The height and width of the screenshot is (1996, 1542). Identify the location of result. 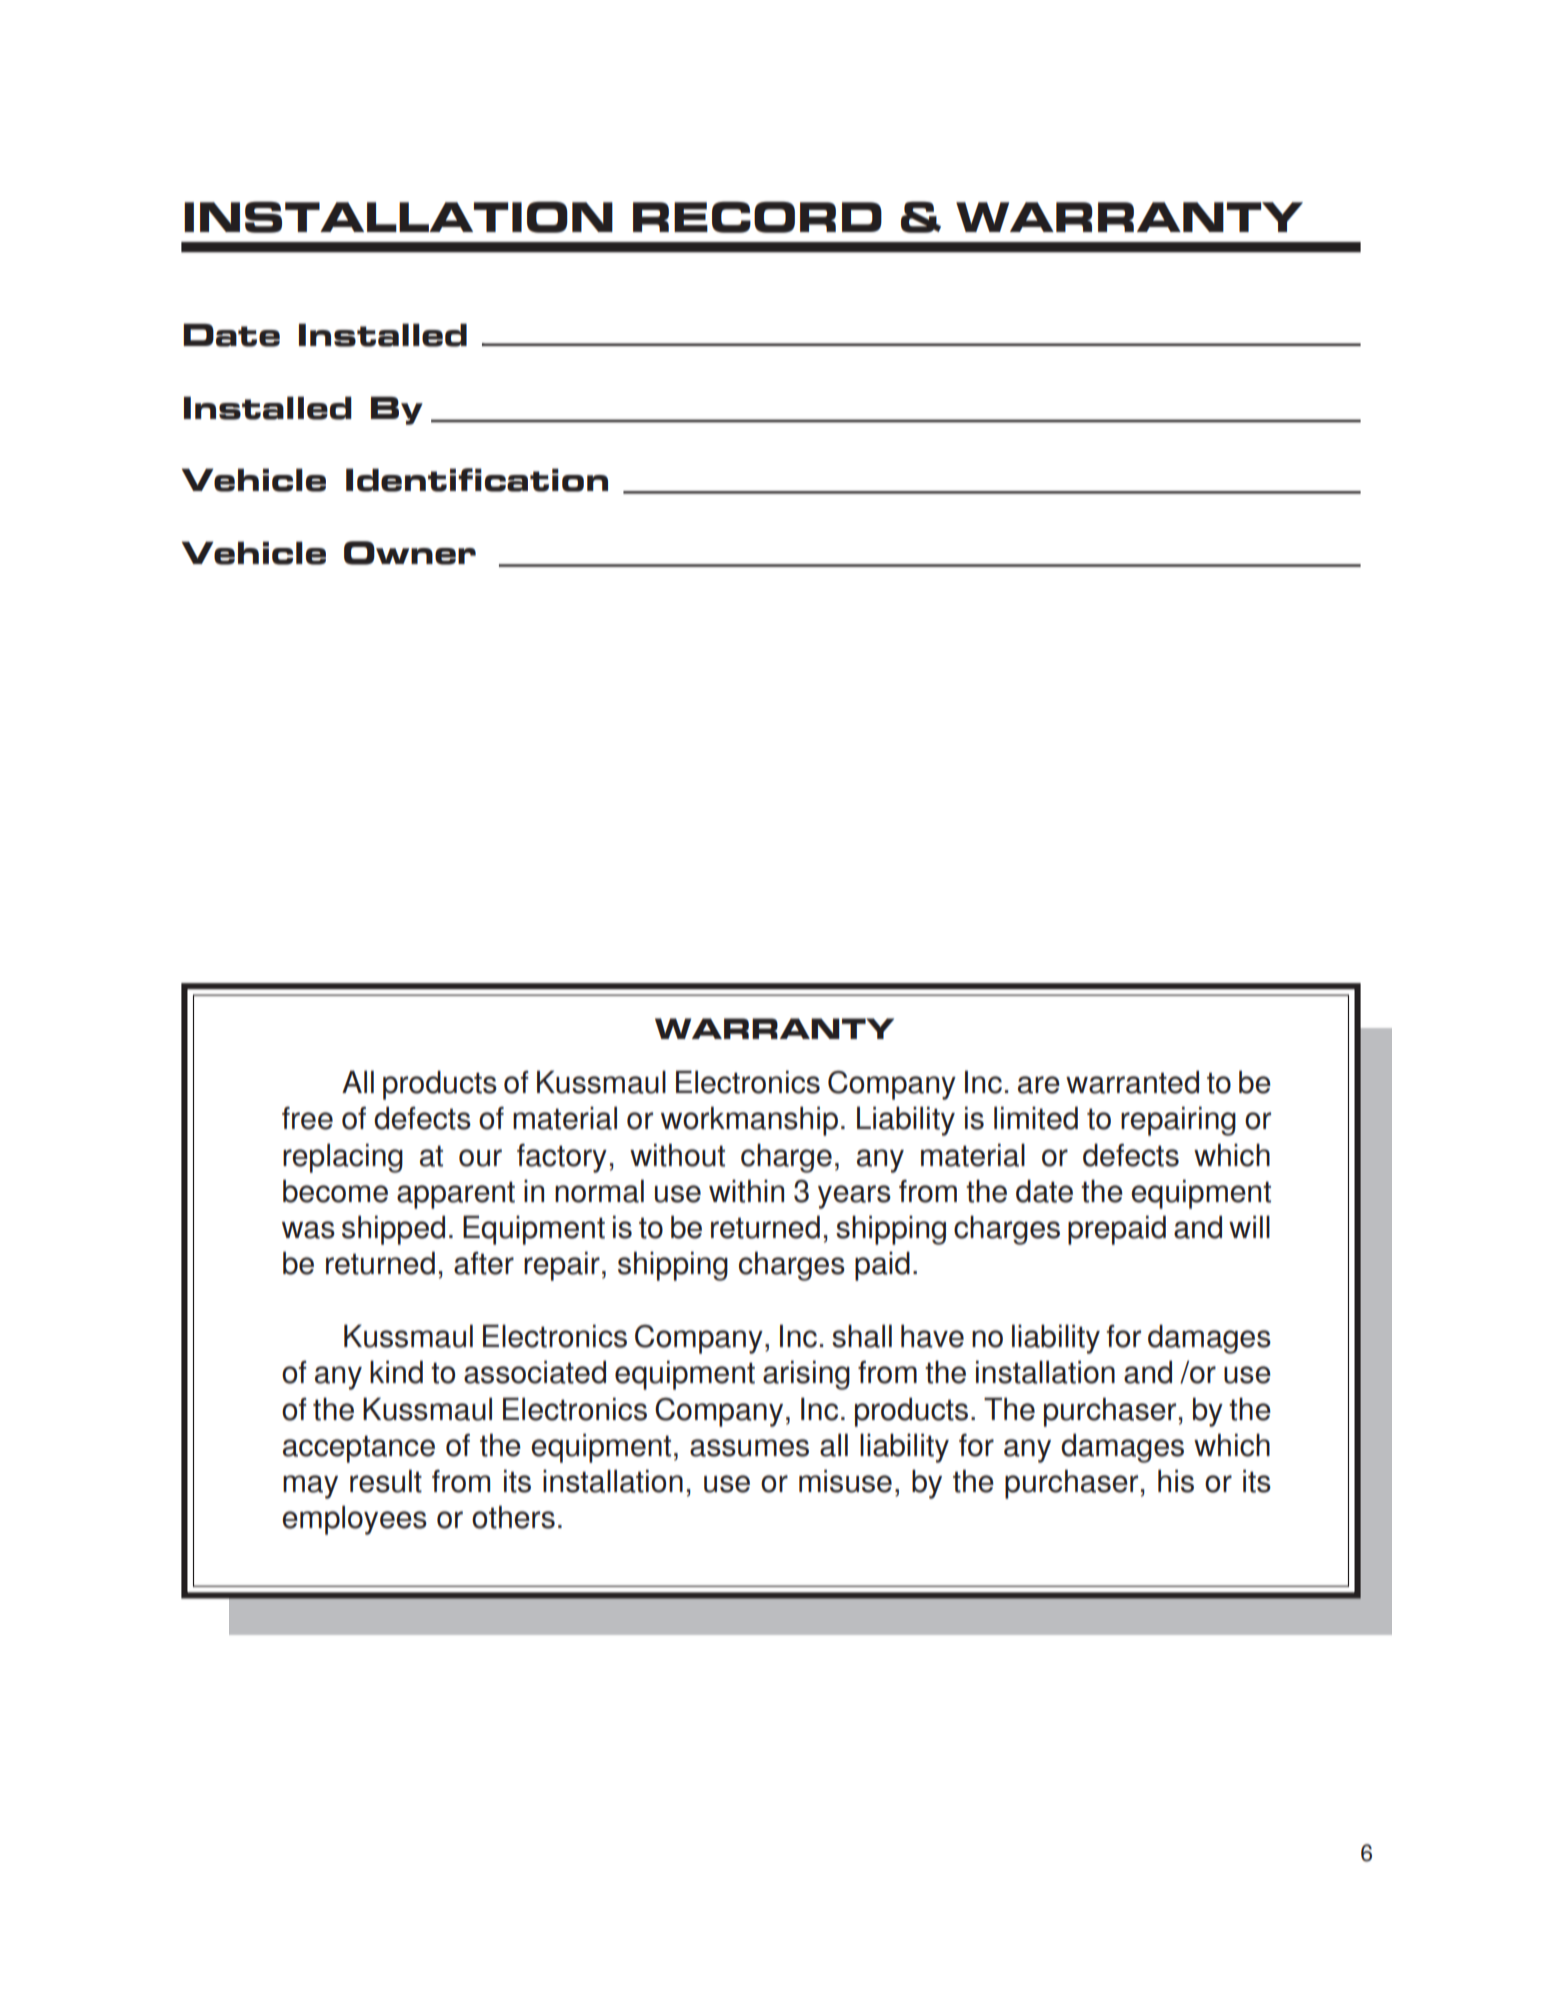
(386, 1481).
